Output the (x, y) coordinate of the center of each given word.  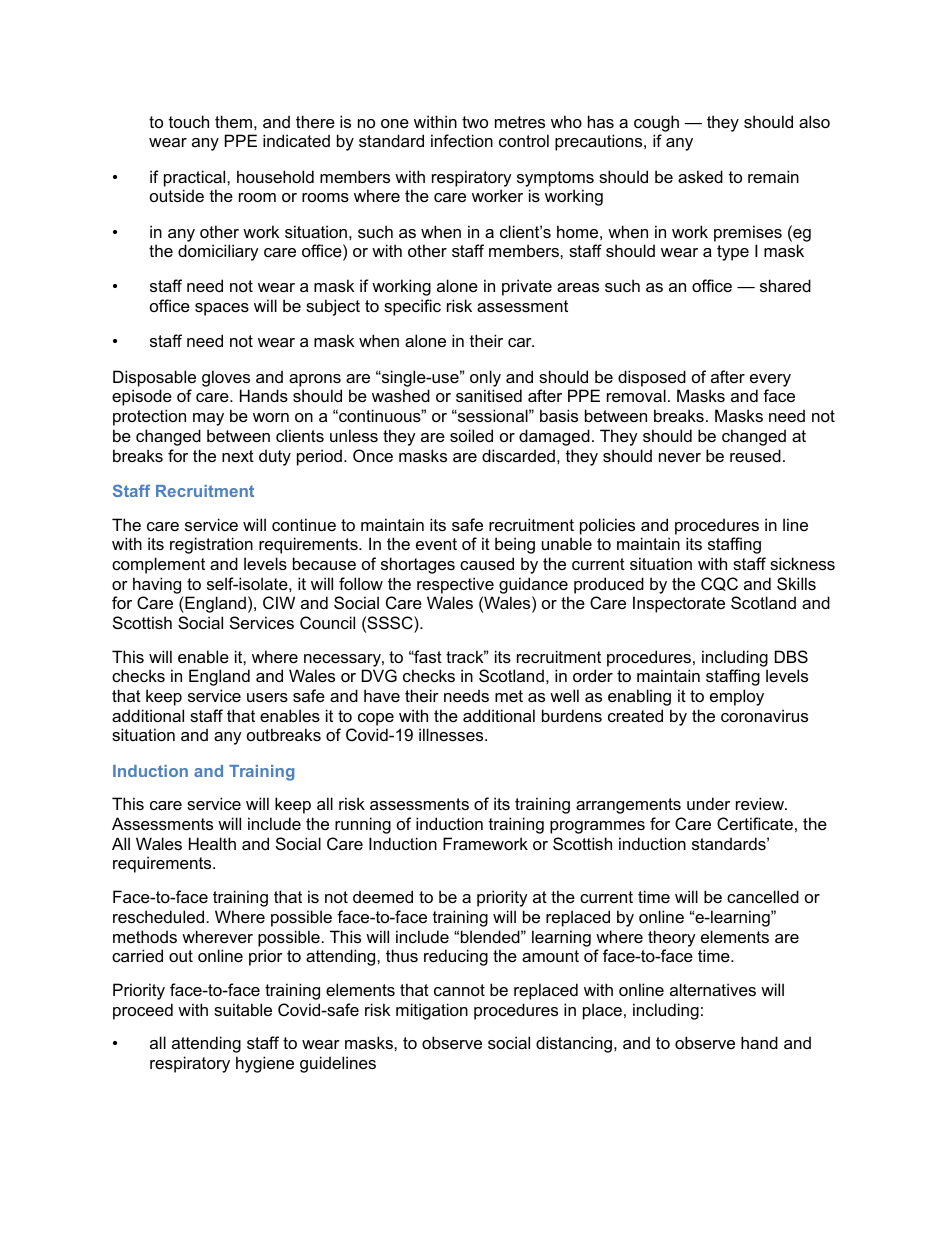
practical (196, 178)
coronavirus (764, 715)
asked (700, 176)
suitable (243, 1009)
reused (755, 455)
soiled (471, 435)
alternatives (713, 989)
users (267, 697)
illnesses (452, 734)
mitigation (432, 1011)
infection (462, 140)
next (238, 456)
